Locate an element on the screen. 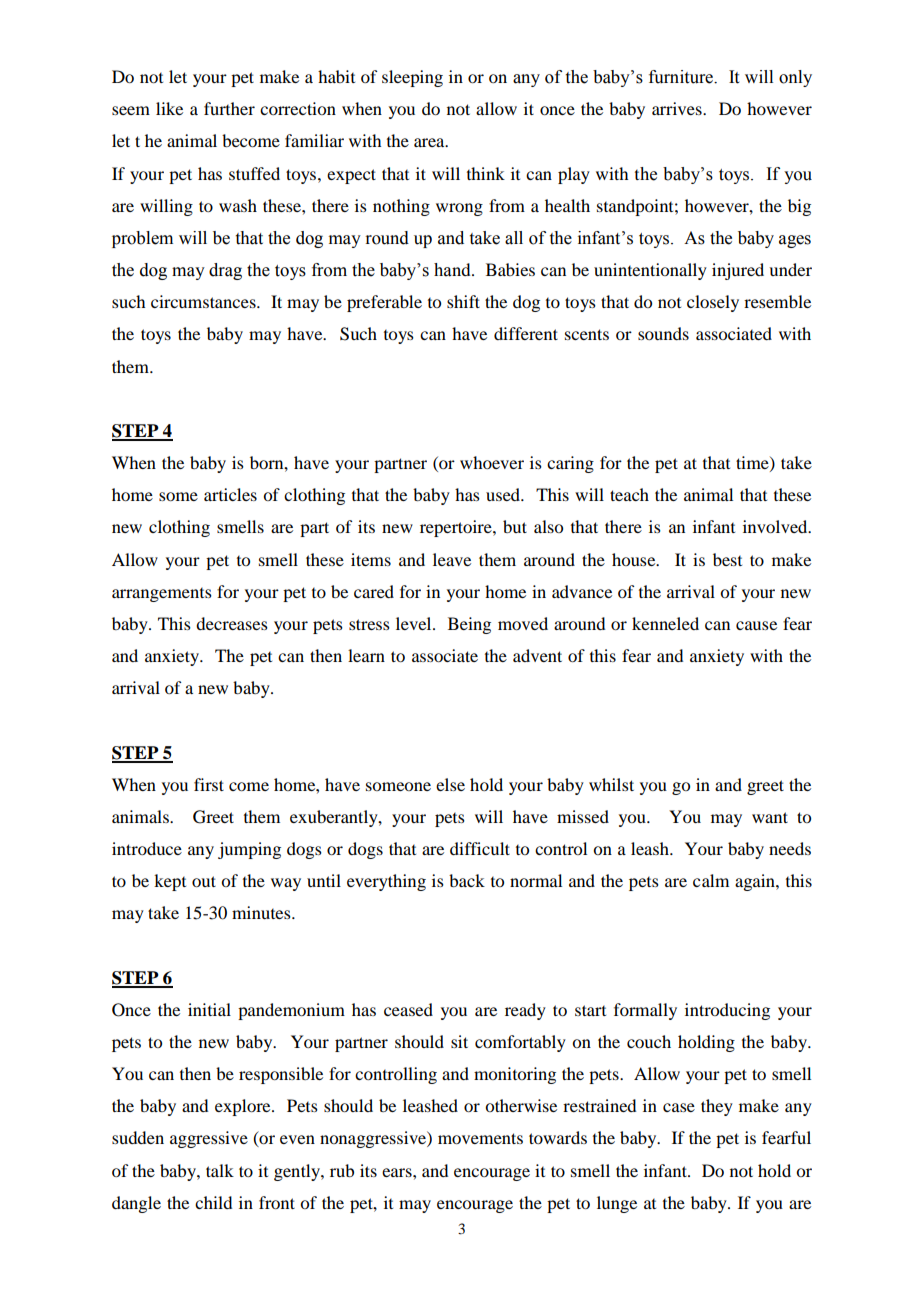 The image size is (924, 1308). talk is located at coordinates (220, 1170).
